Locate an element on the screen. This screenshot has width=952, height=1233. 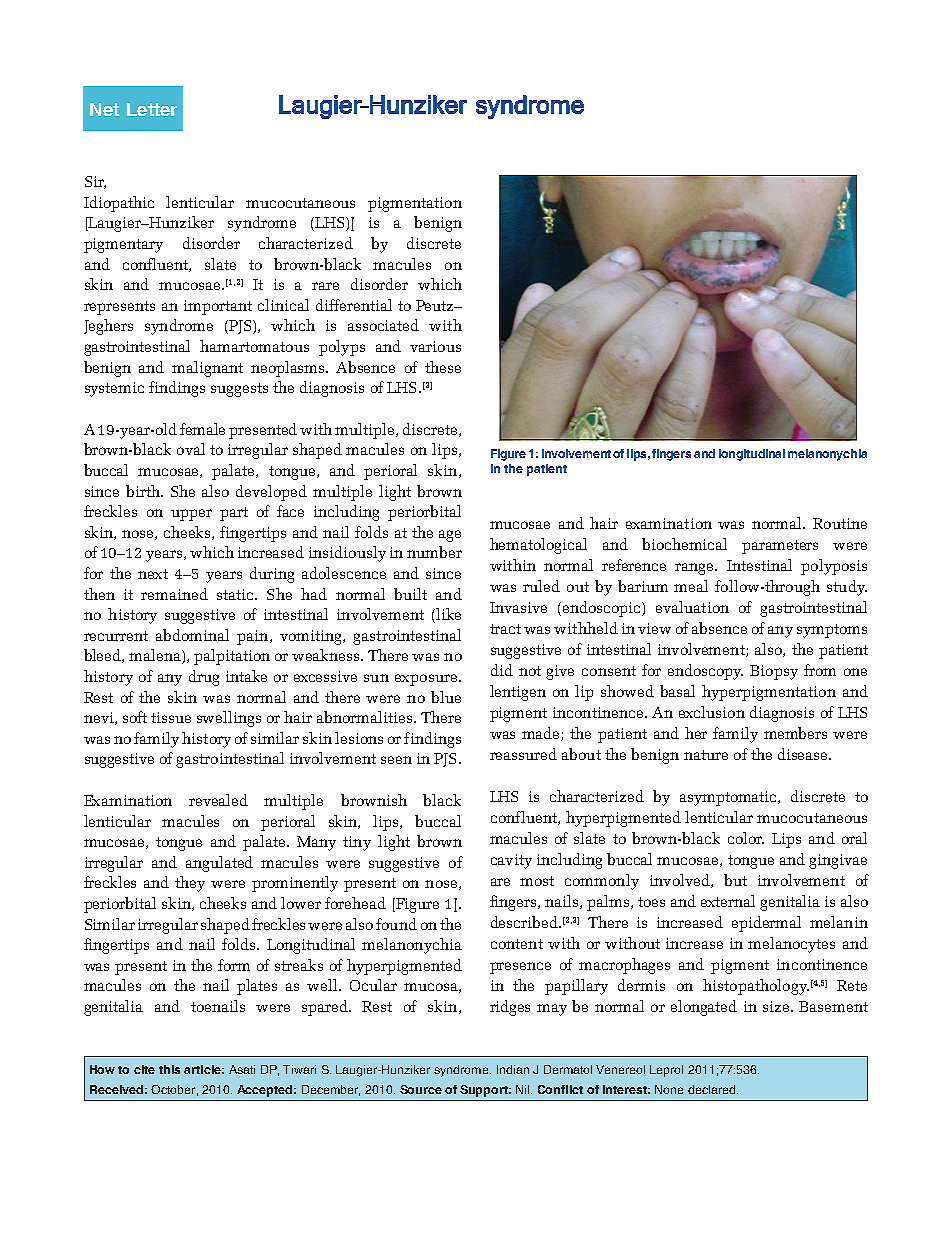
this is located at coordinates (169, 1069).
